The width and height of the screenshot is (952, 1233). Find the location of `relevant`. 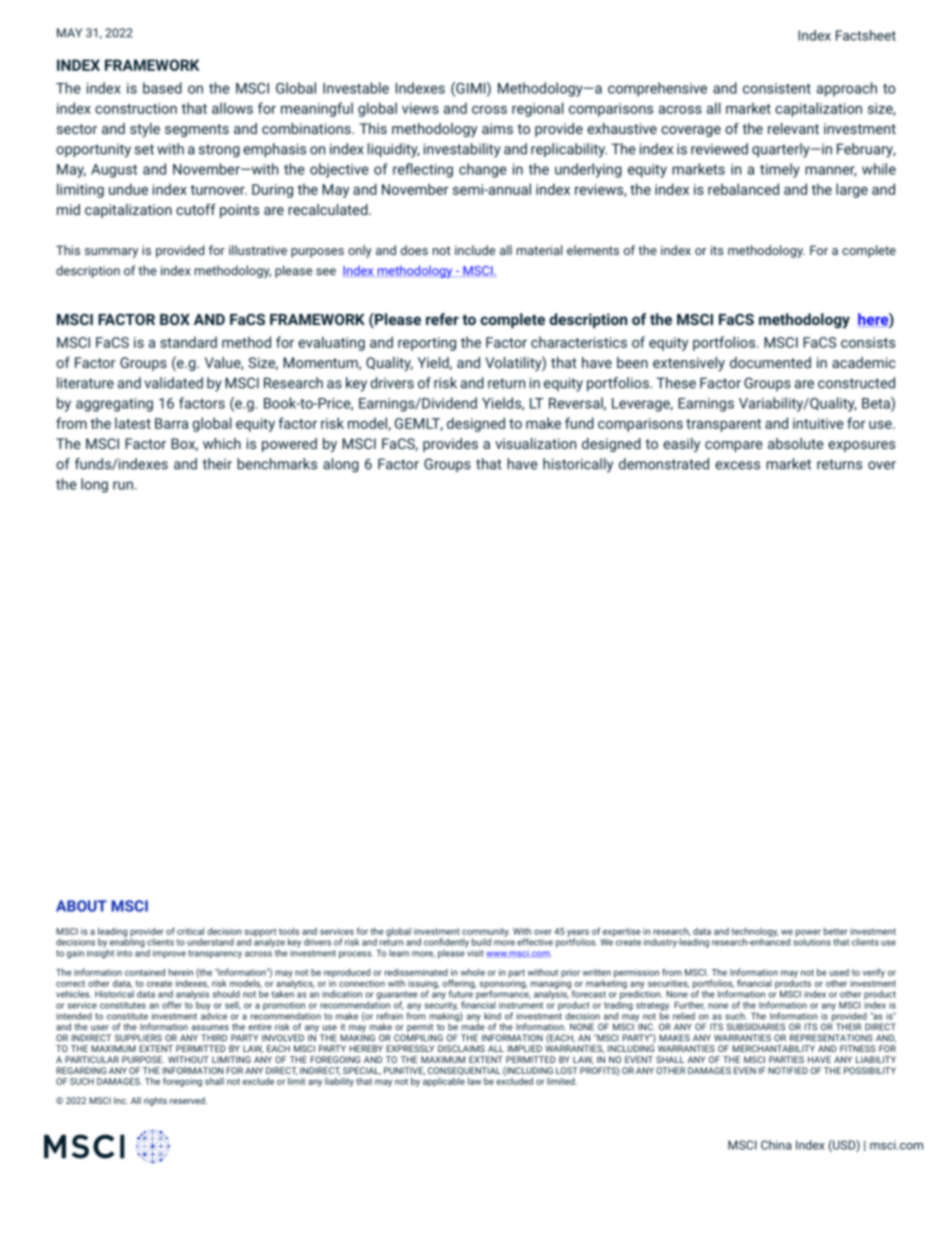

relevant is located at coordinates (793, 128).
